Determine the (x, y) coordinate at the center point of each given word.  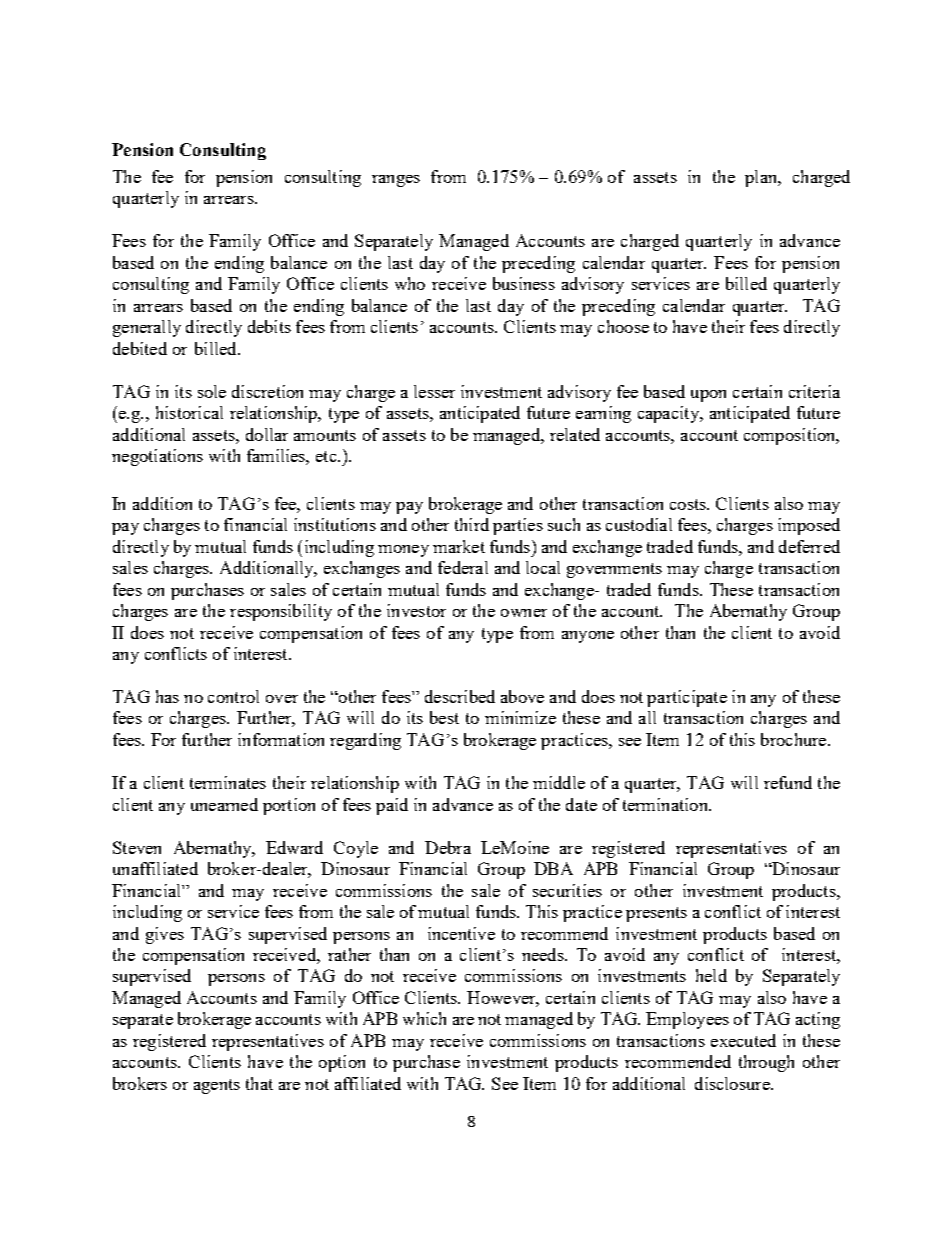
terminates (228, 782)
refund (788, 782)
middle (559, 782)
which (424, 1018)
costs (689, 504)
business (524, 283)
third (472, 524)
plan (762, 178)
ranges (396, 181)
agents (217, 1086)
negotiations (157, 457)
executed (743, 1040)
